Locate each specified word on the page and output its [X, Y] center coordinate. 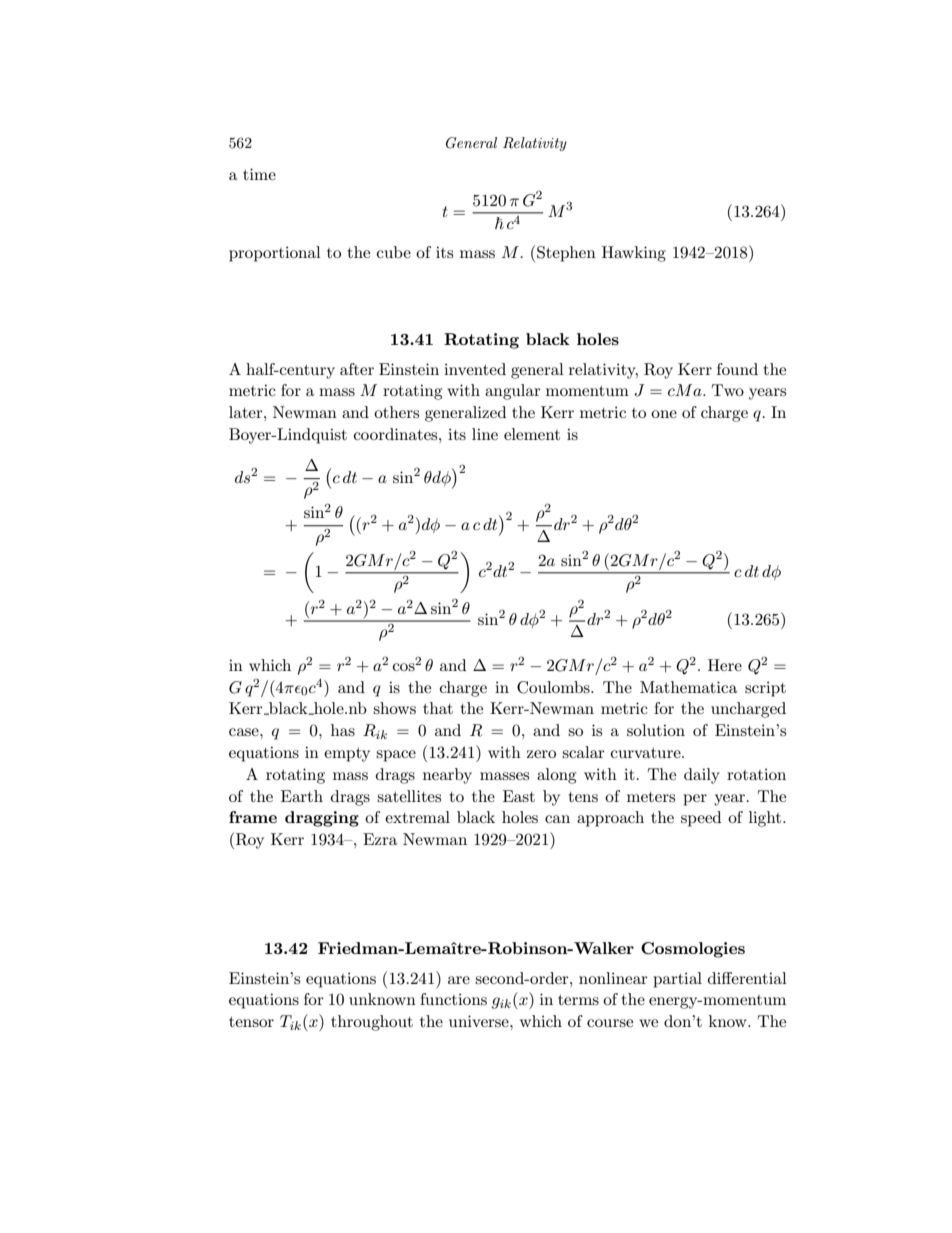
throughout [372, 1023]
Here [725, 665]
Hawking [634, 254]
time [259, 174]
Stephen [566, 254]
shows [394, 708]
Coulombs [554, 687]
